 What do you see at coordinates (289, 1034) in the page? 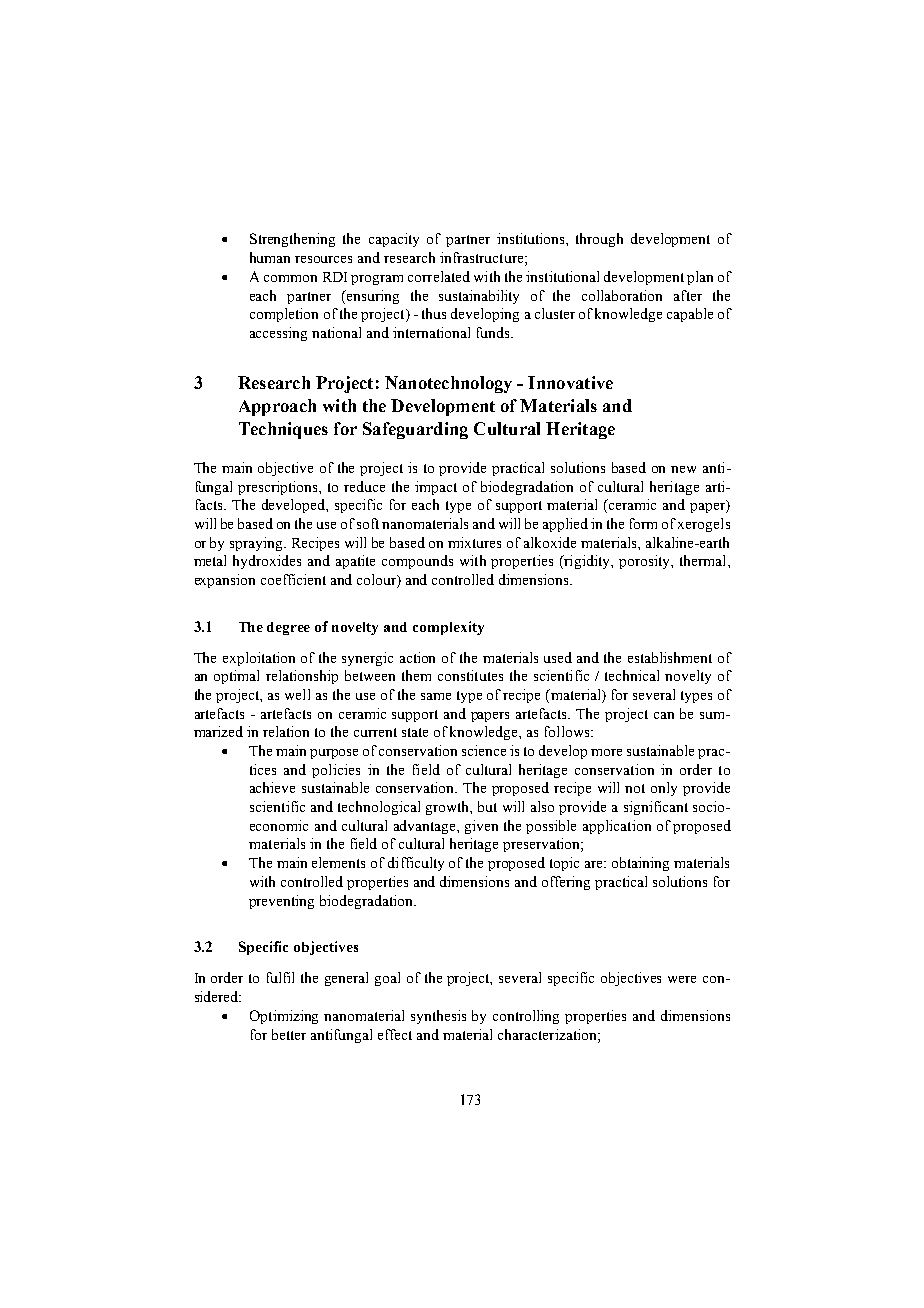
I see `better` at bounding box center [289, 1034].
